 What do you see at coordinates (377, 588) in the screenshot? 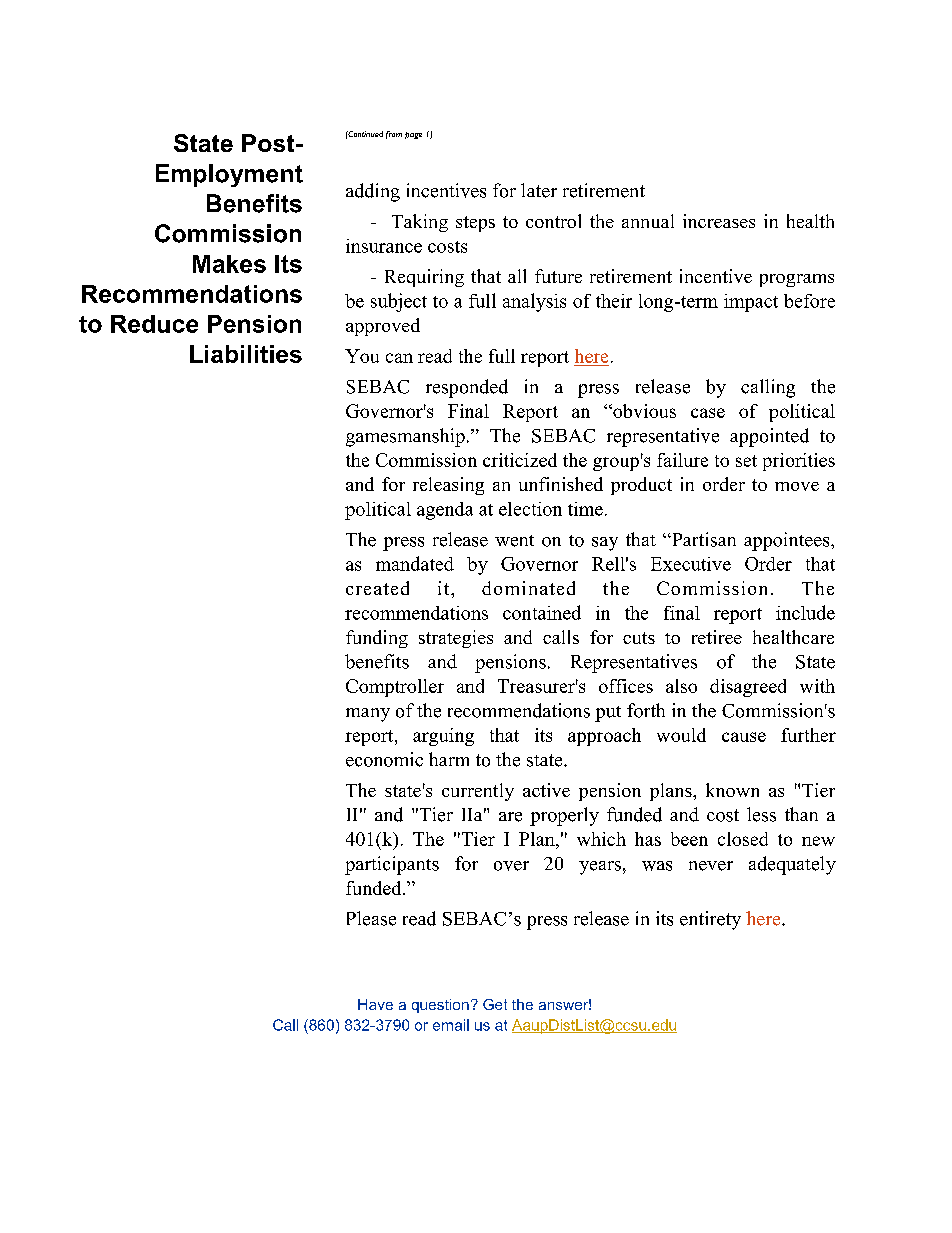
I see `created` at bounding box center [377, 588].
